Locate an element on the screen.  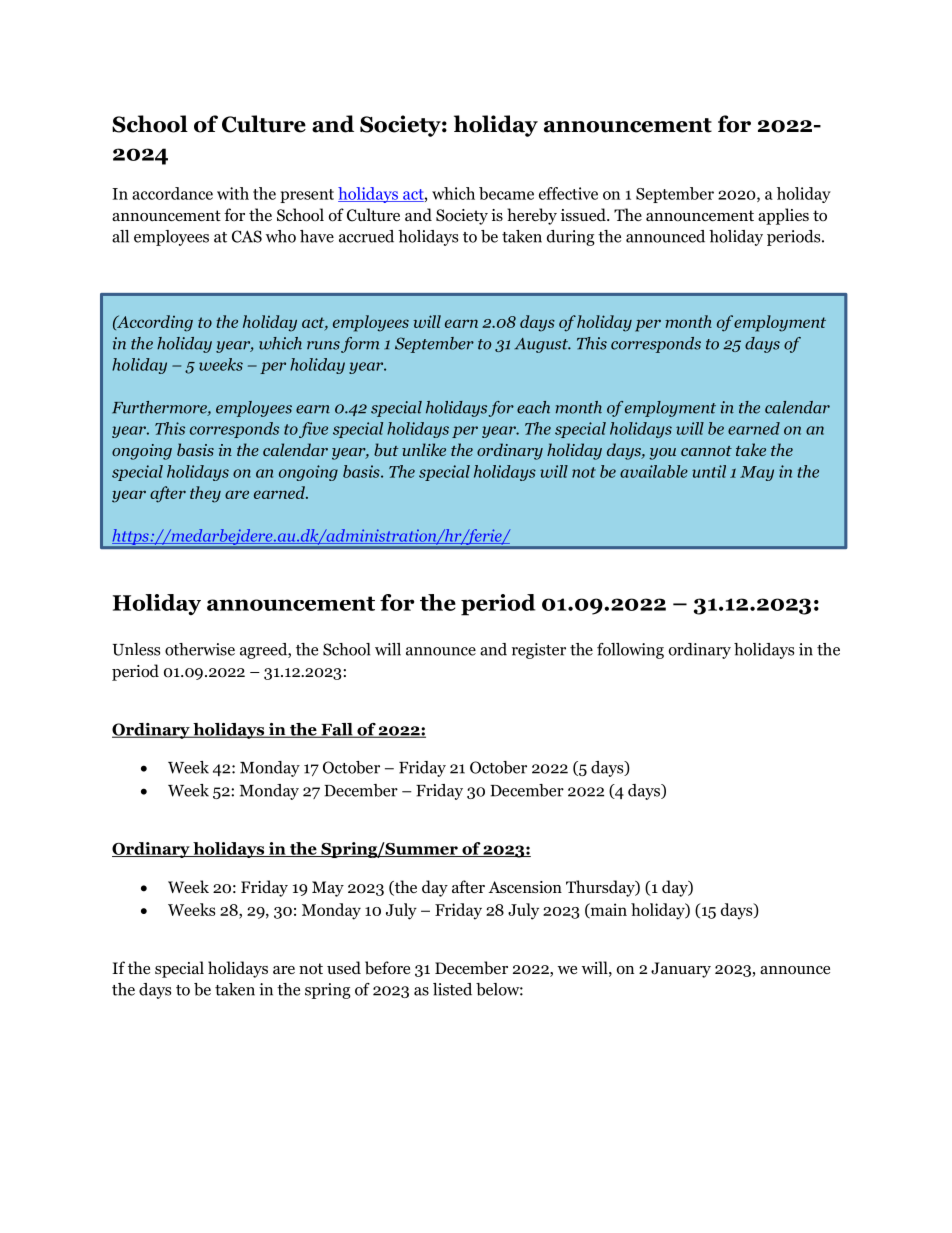
cannot is located at coordinates (706, 451).
